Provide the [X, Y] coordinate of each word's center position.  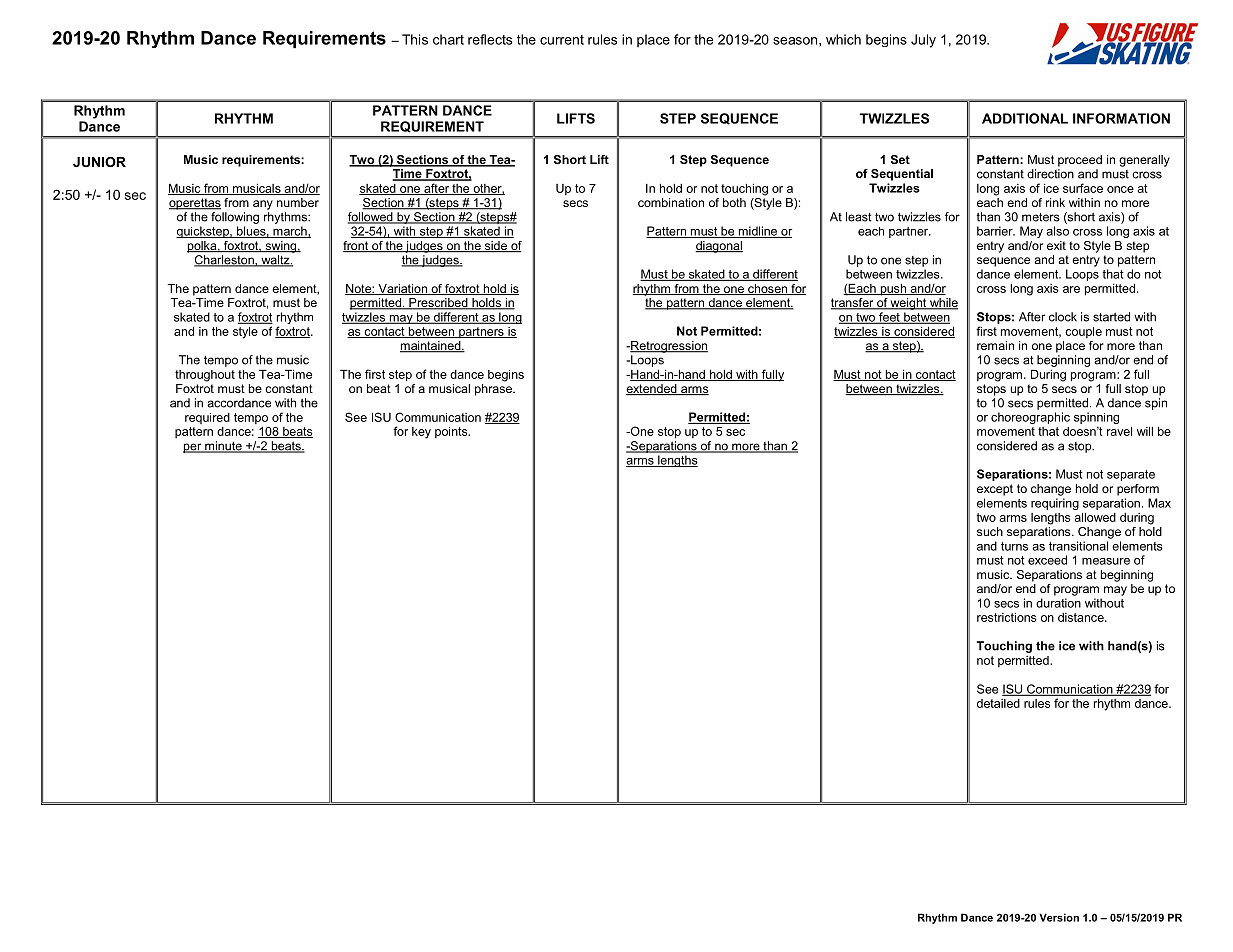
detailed [998, 703]
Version [1059, 917]
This [415, 39]
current [562, 40]
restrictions [1007, 617]
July [923, 41]
